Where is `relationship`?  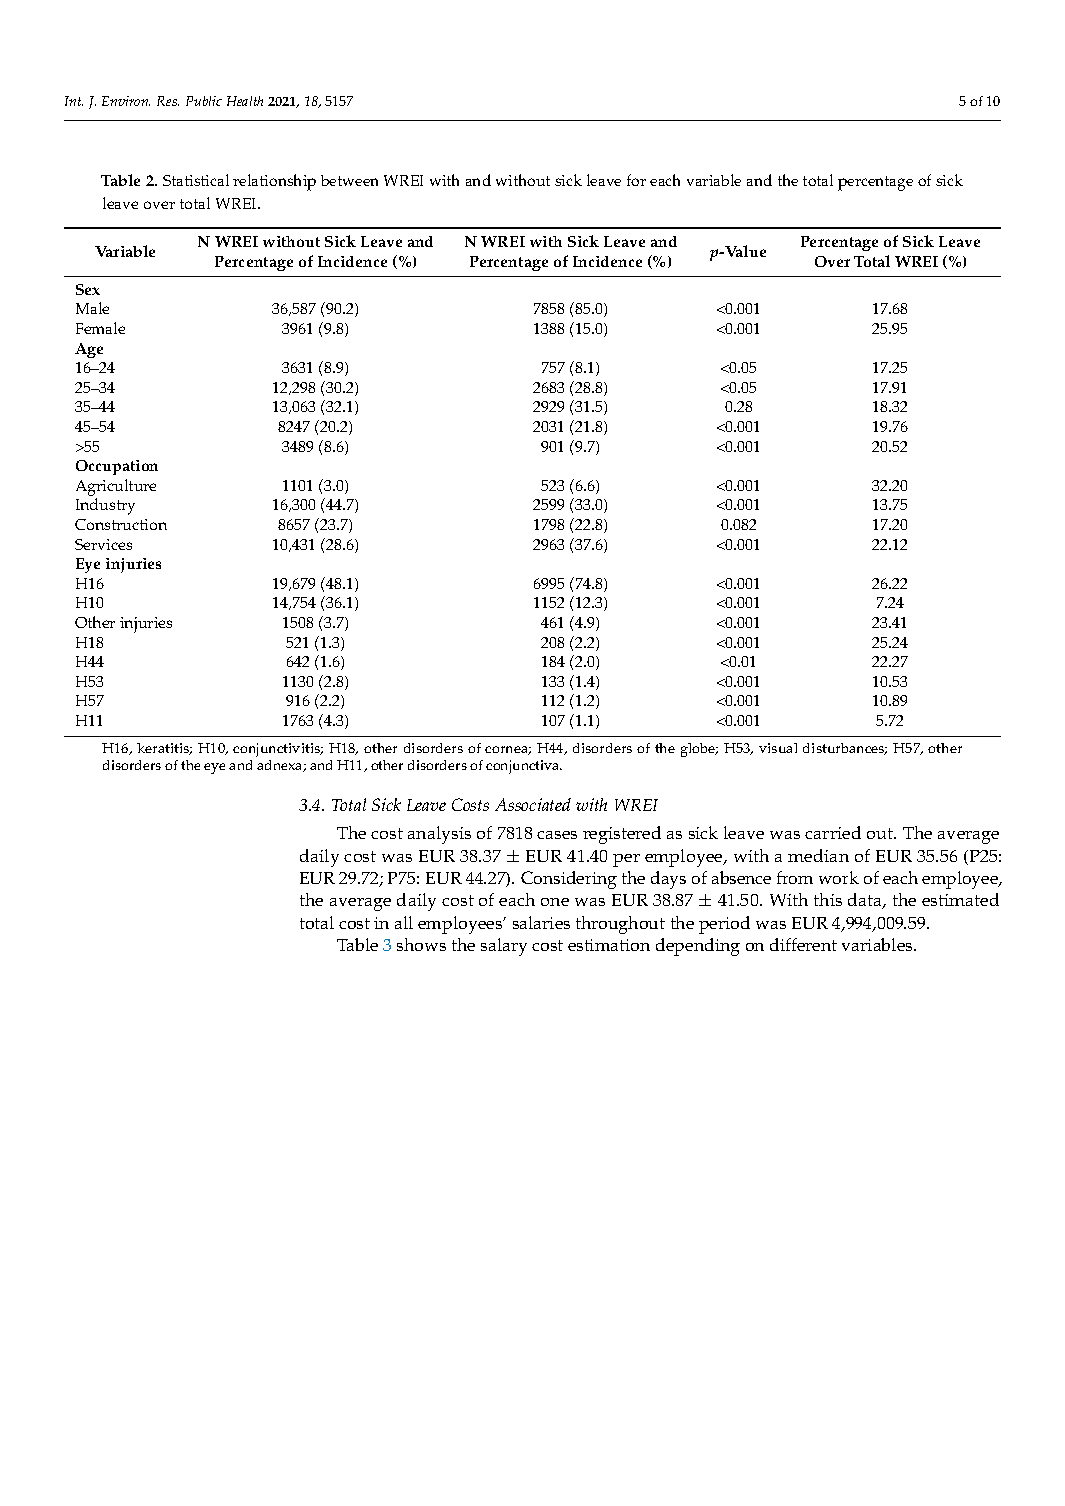 relationship is located at coordinates (274, 182).
